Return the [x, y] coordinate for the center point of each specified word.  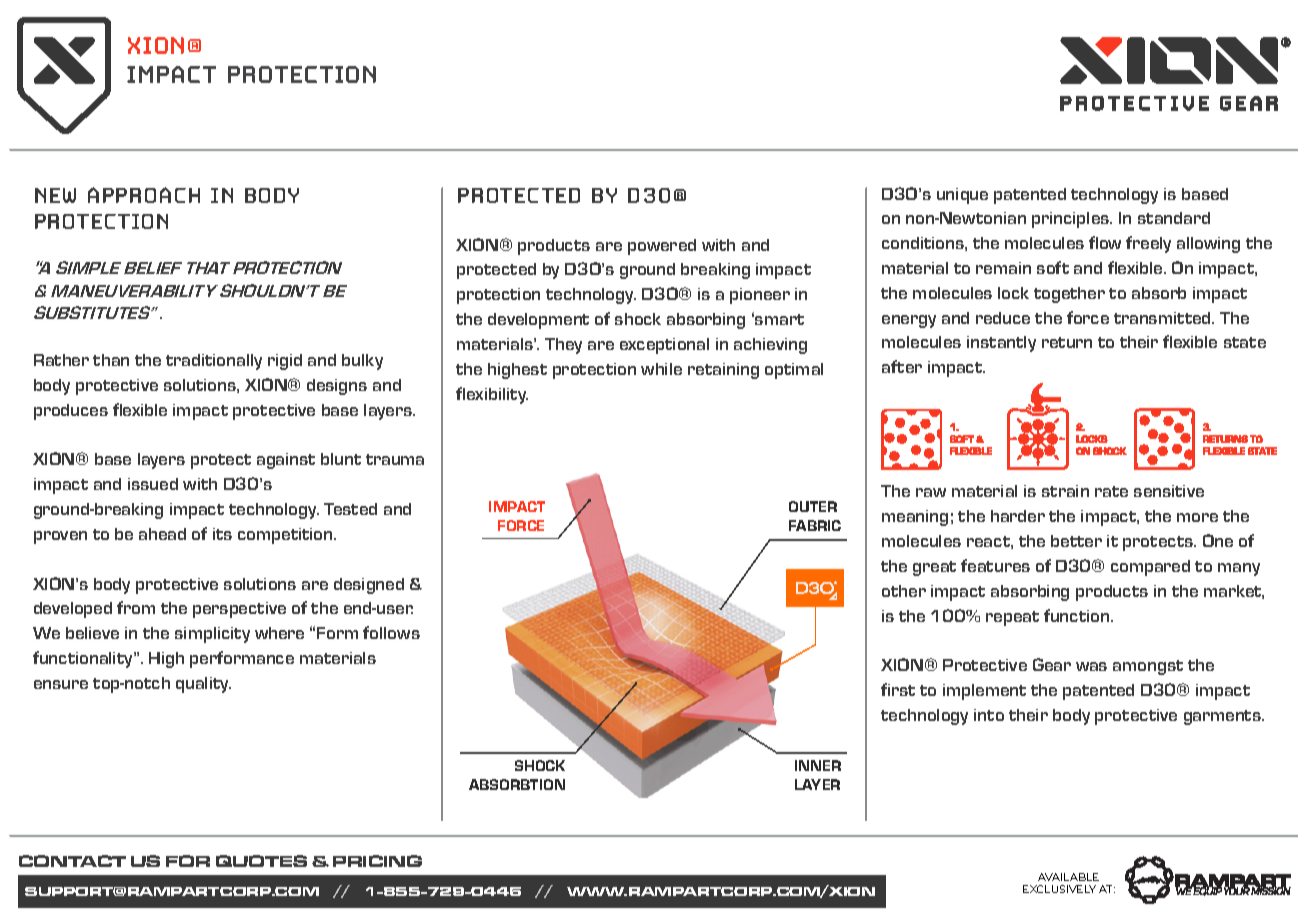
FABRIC [815, 525]
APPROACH [144, 195]
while [661, 369]
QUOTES [261, 861]
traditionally [214, 362]
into [989, 715]
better [1076, 541]
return [1067, 342]
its [222, 534]
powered [662, 247]
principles [1072, 220]
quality [203, 685]
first [898, 689]
